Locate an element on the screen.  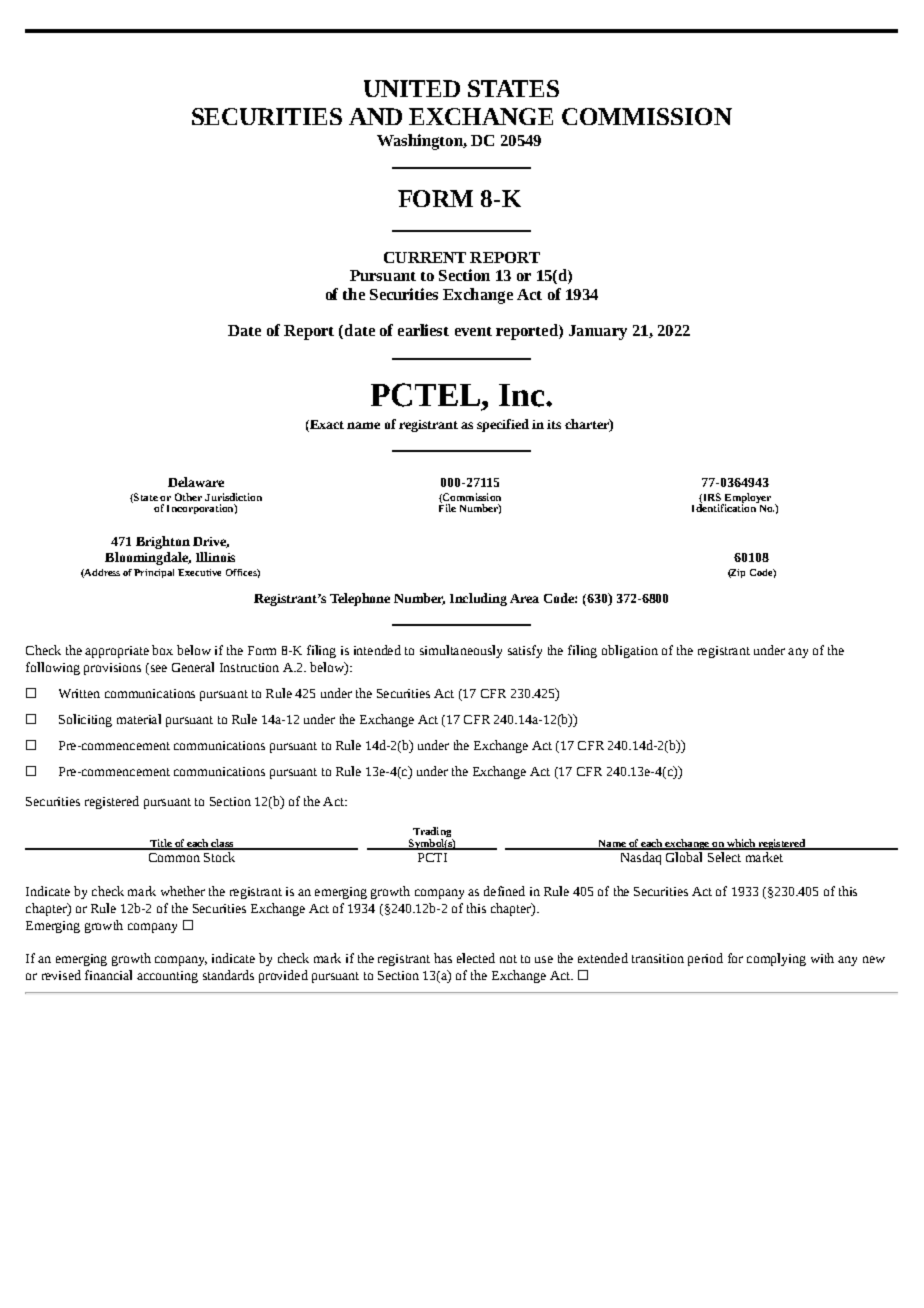
January is located at coordinates (598, 332).
